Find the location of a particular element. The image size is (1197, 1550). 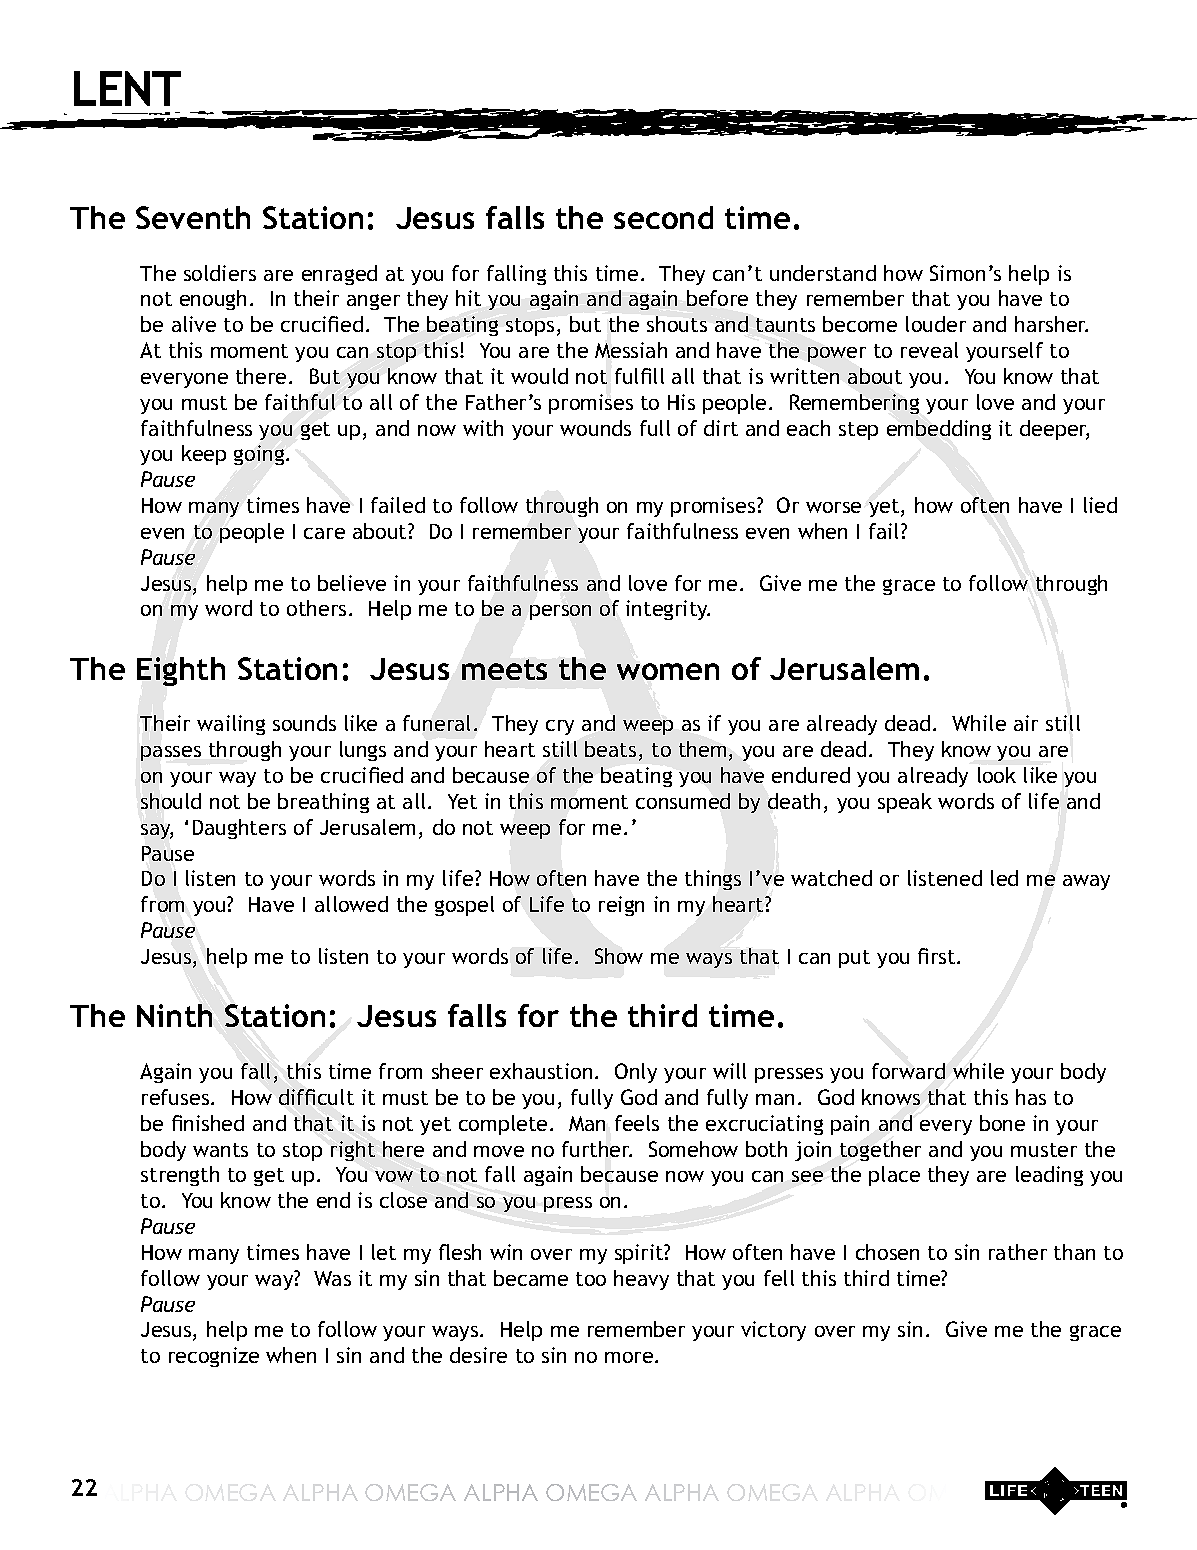

going is located at coordinates (260, 455).
